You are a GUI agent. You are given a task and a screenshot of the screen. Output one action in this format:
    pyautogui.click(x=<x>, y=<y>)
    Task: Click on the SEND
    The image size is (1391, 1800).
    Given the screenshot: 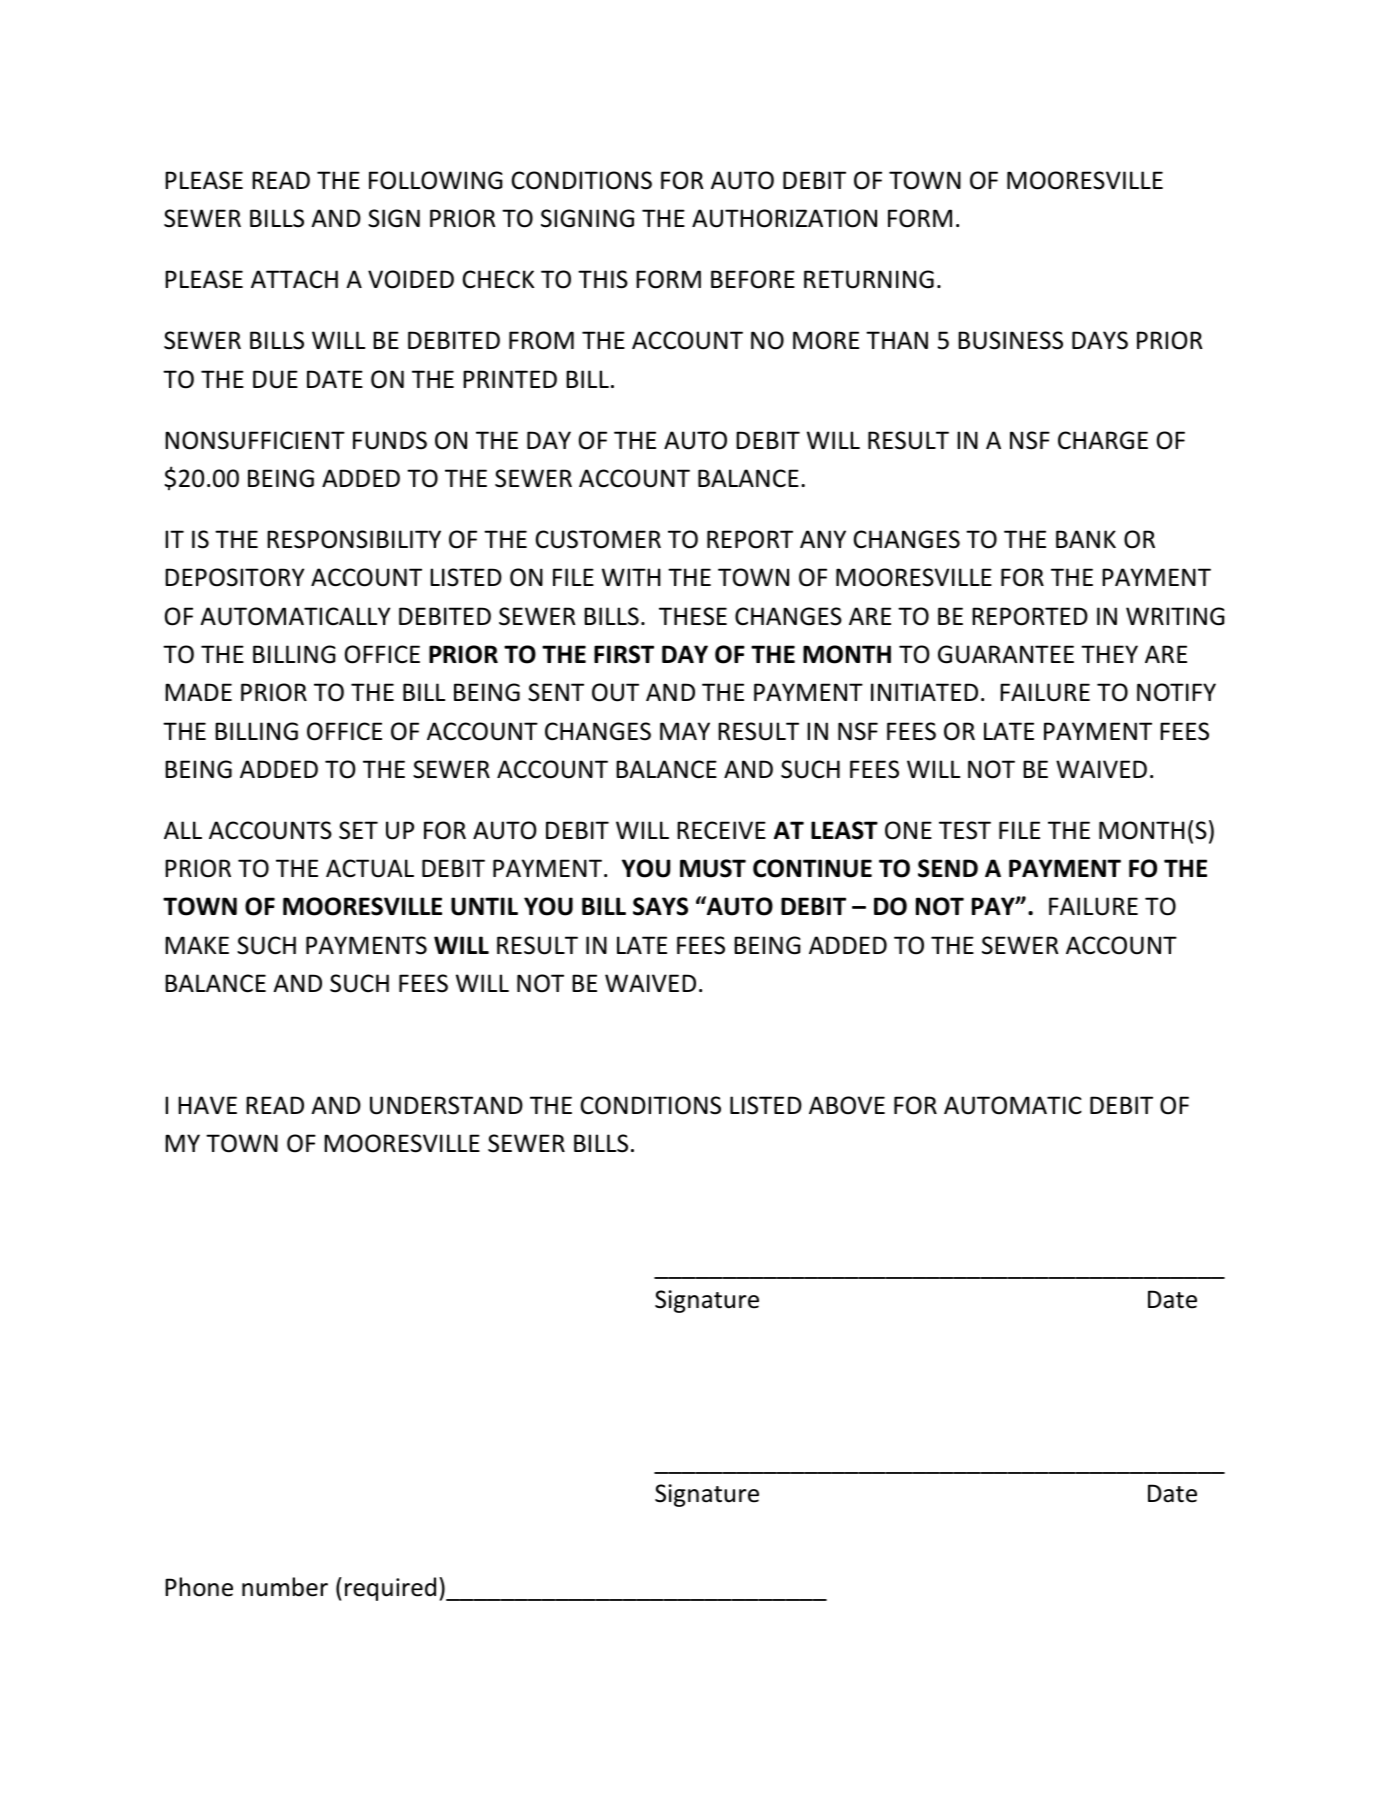 What is the action you would take?
    pyautogui.click(x=948, y=868)
